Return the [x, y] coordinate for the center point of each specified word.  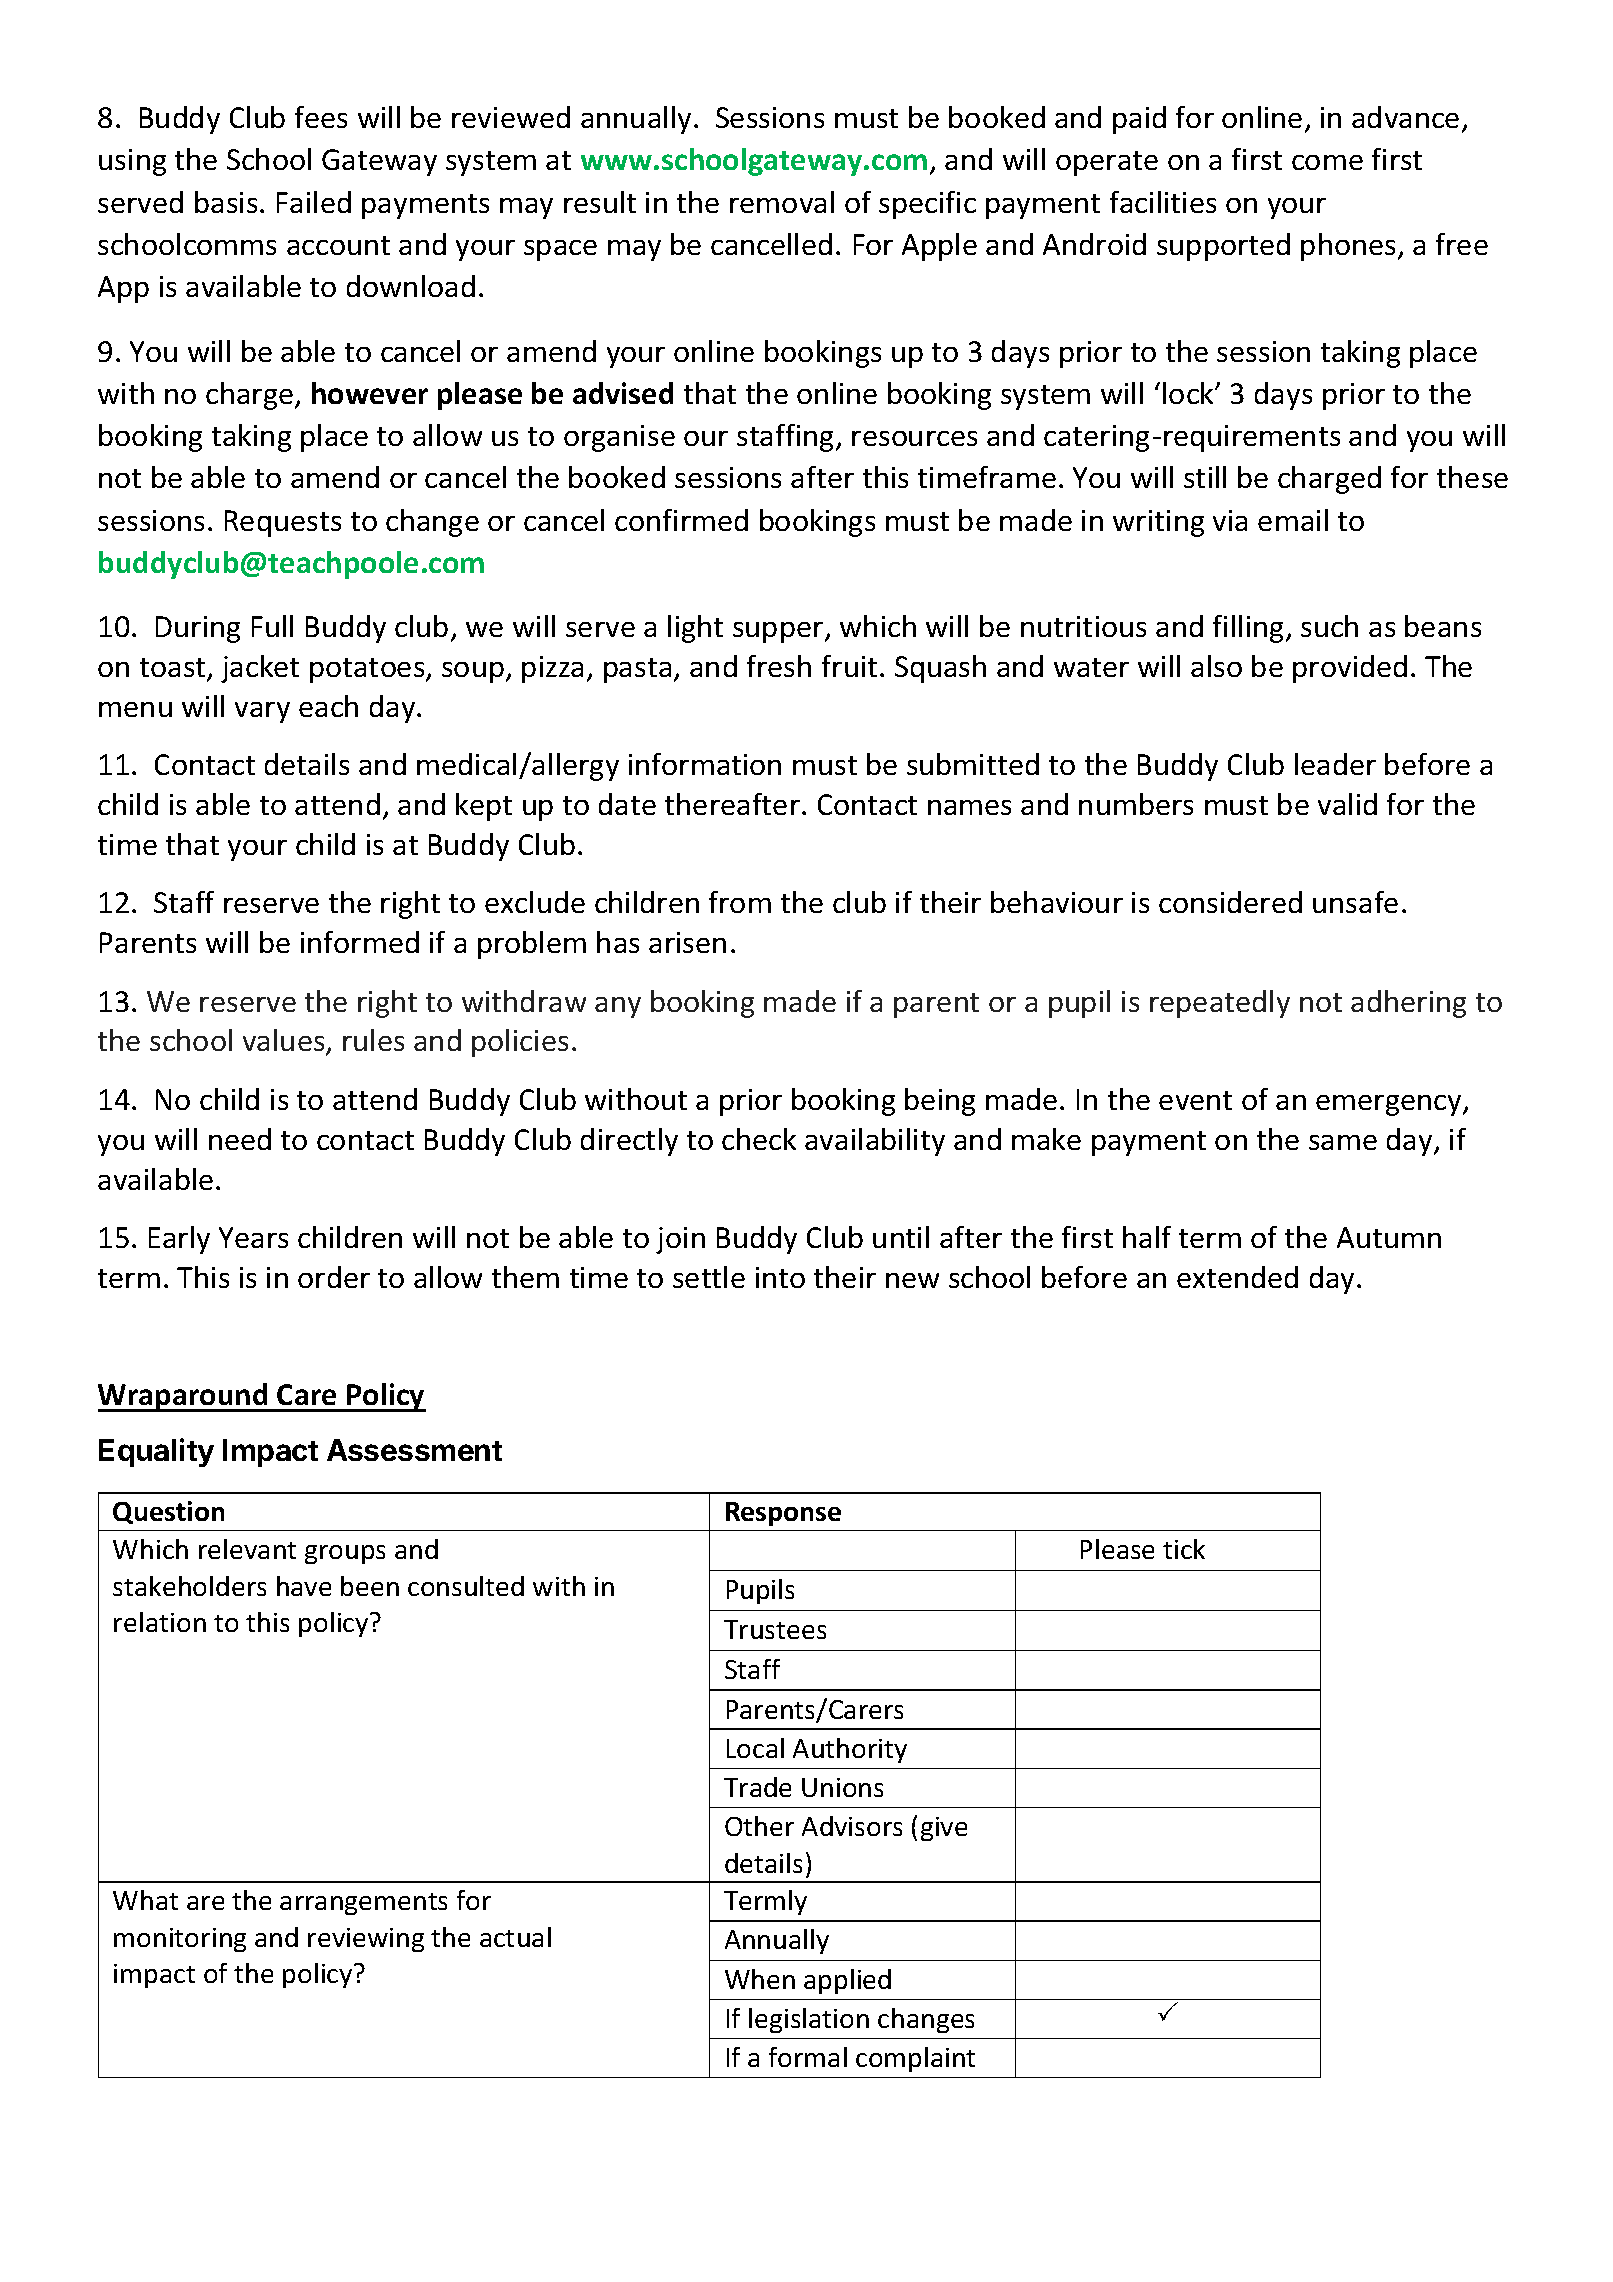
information [705, 764]
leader [1335, 764]
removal [782, 202]
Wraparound [184, 1397]
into [780, 1277]
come [1327, 162]
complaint [915, 2059]
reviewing [366, 1940]
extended [1237, 1277]
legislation [809, 2020]
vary [262, 712]
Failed [314, 202]
